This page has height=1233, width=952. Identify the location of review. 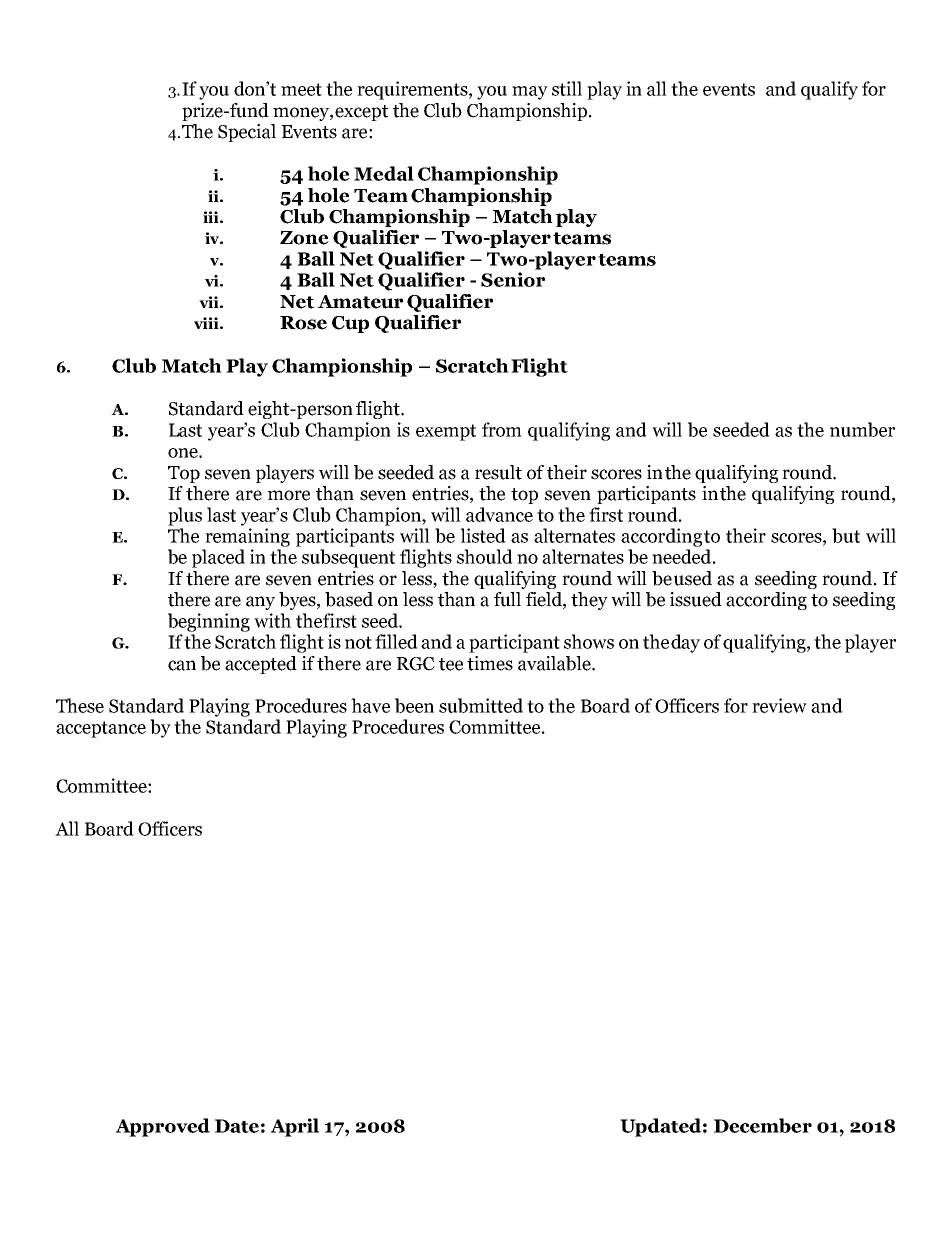
(779, 705).
